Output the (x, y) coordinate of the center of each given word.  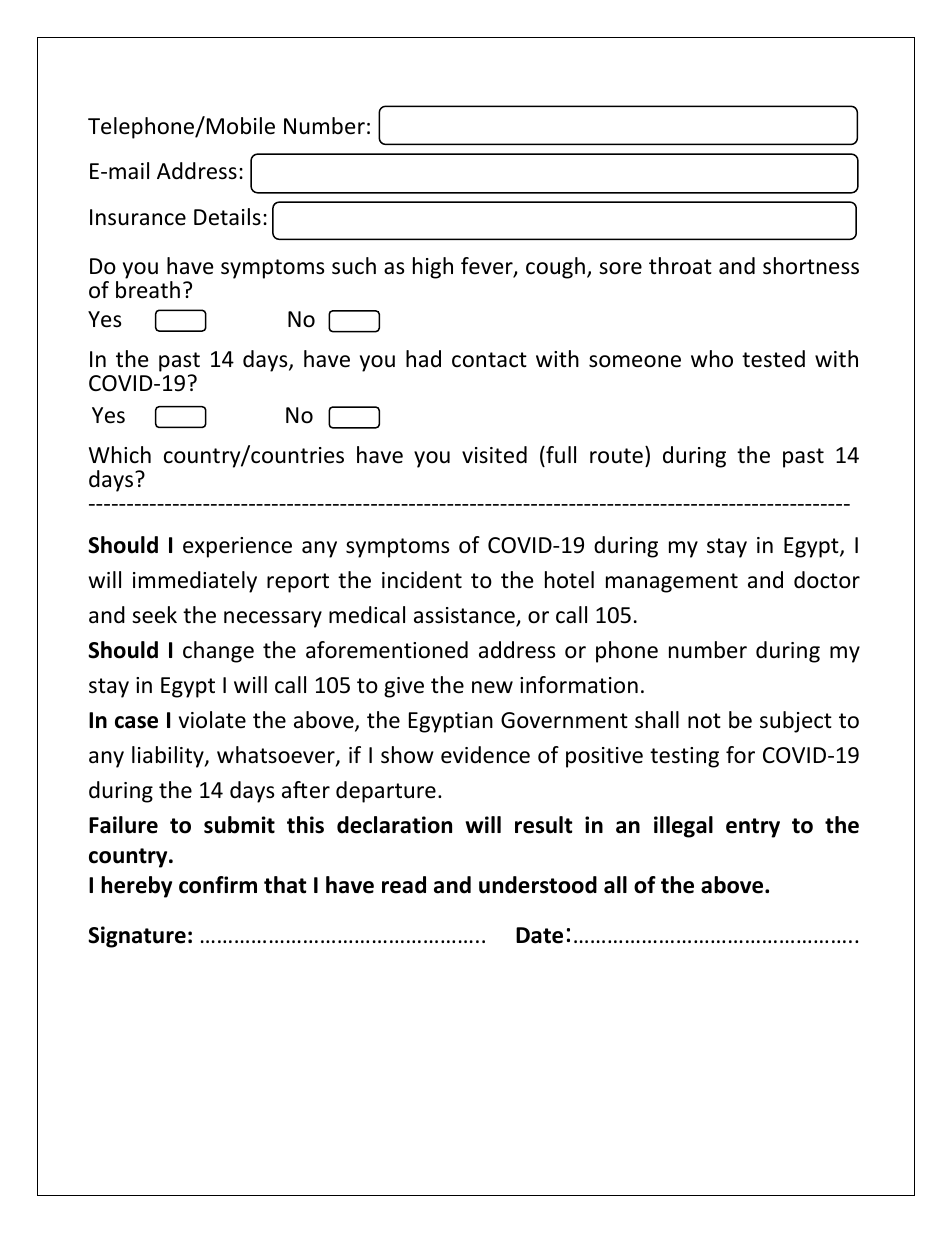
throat (680, 266)
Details (227, 217)
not (704, 721)
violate (212, 720)
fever (488, 267)
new (492, 687)
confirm (218, 885)
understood (538, 885)
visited (494, 455)
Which (120, 455)
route (616, 456)
